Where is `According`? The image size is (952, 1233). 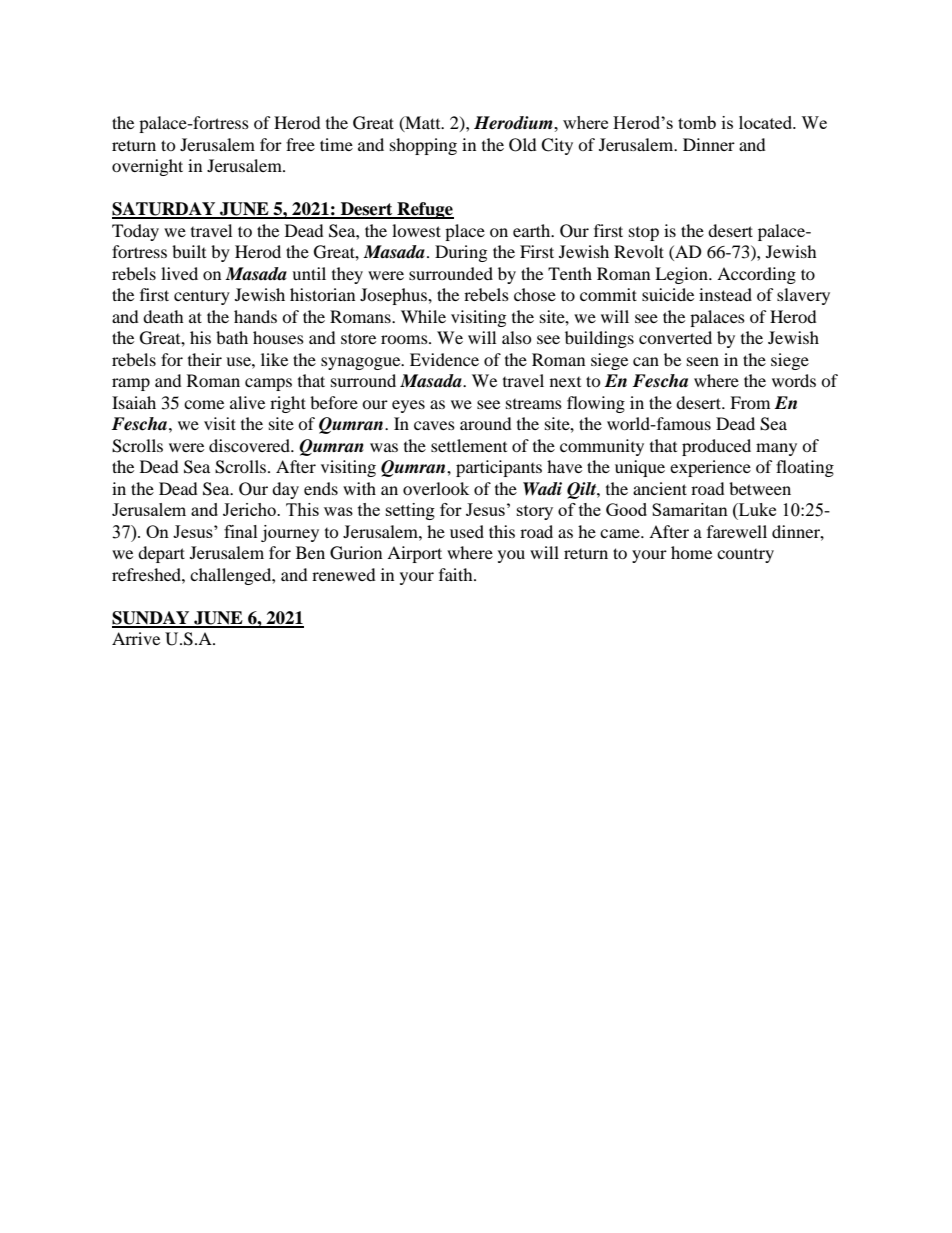
According is located at coordinates (756, 275).
